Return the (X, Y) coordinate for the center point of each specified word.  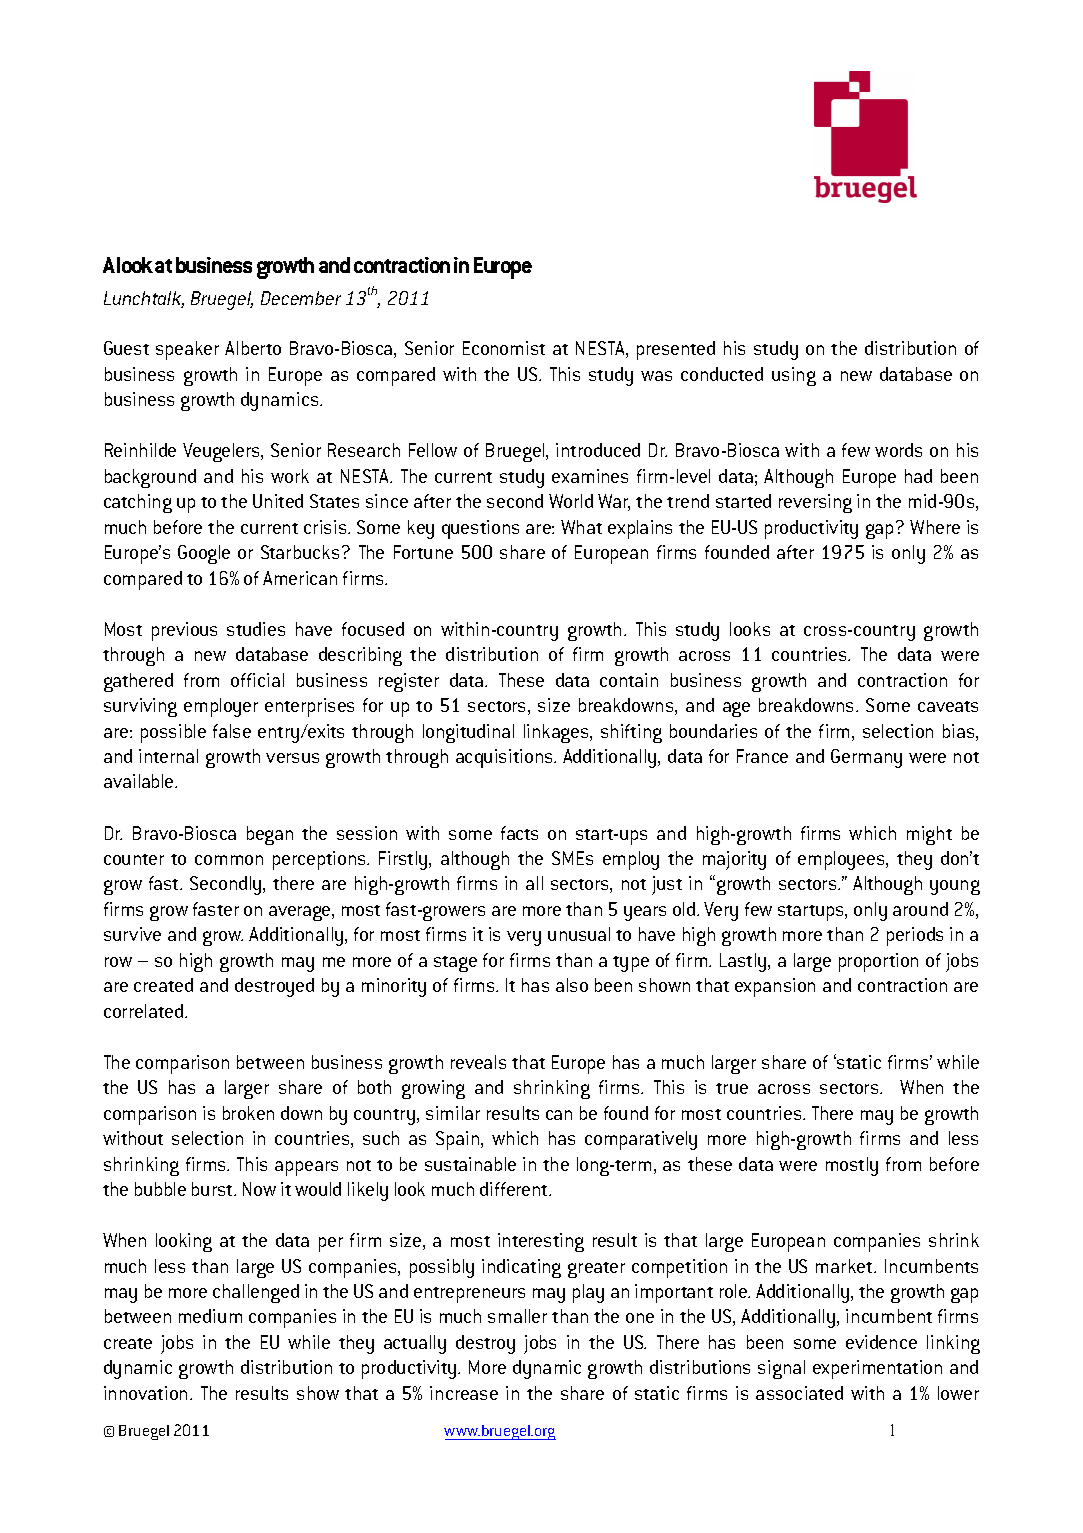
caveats (948, 706)
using (794, 376)
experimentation (877, 1369)
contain (629, 680)
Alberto (253, 348)
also (572, 985)
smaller (517, 1316)
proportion (878, 962)
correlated (143, 1011)
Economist (504, 348)
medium (210, 1316)
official (257, 680)
